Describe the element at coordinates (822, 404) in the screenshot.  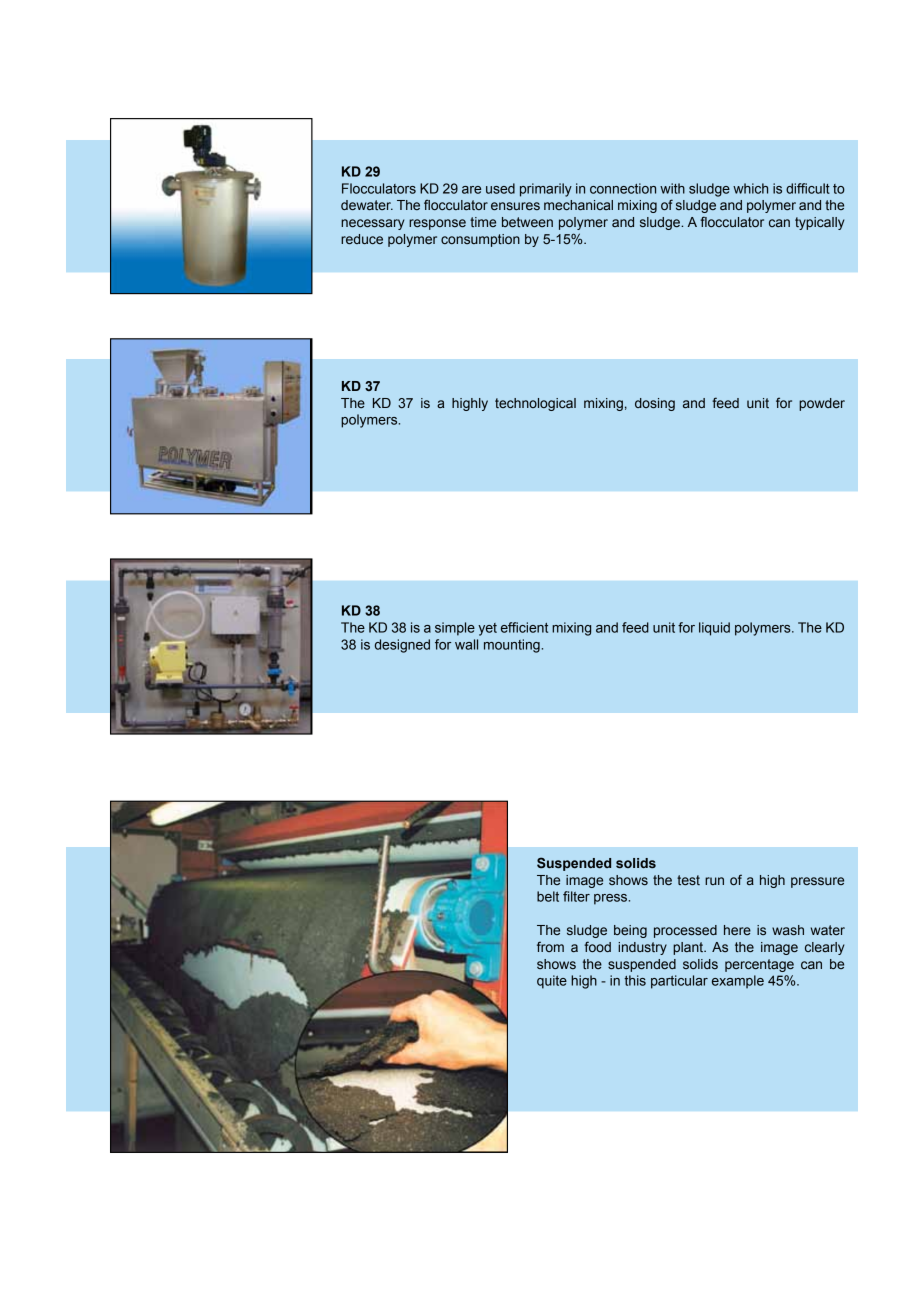
I see `powder` at that location.
